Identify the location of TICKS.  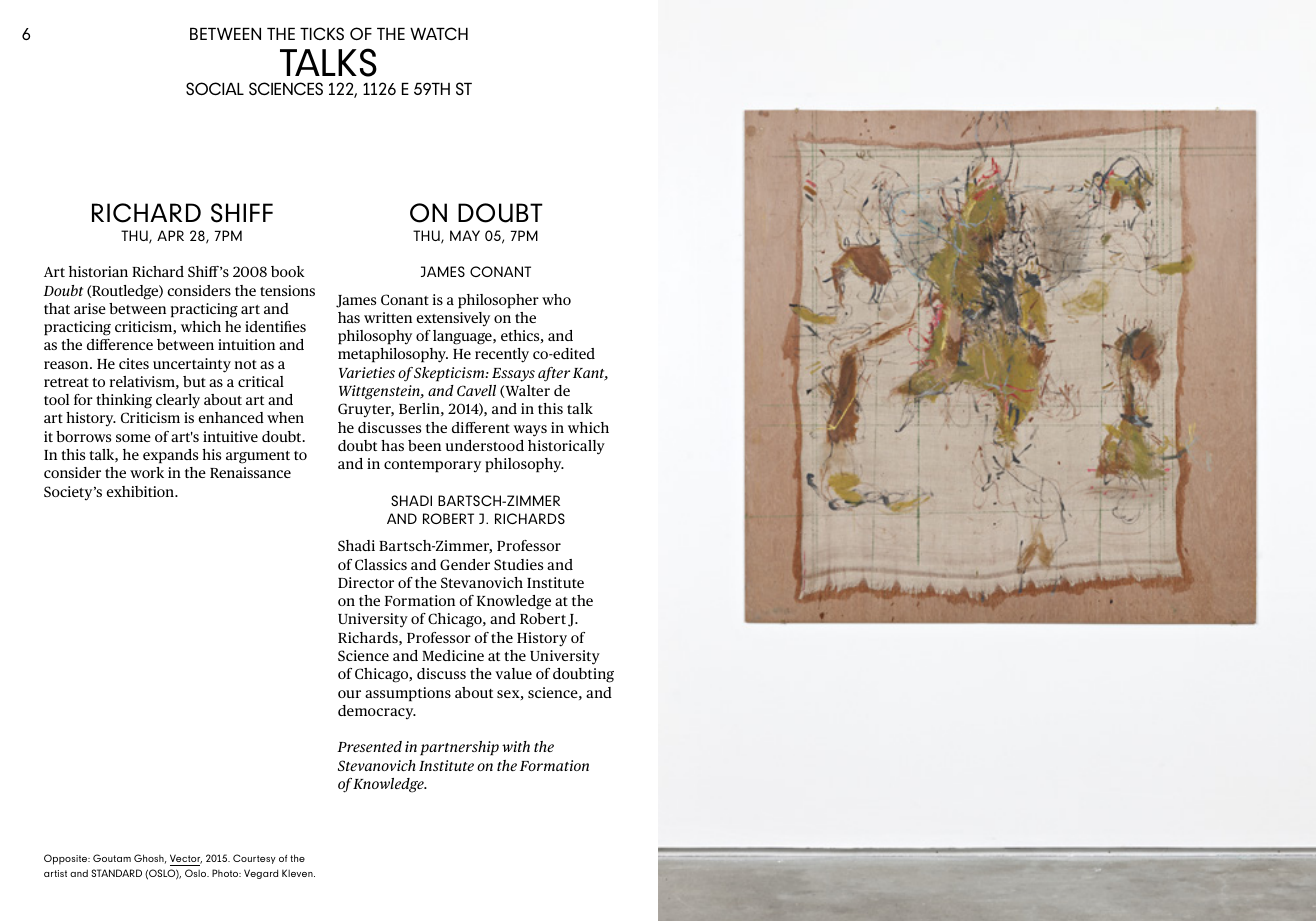
(322, 33).
